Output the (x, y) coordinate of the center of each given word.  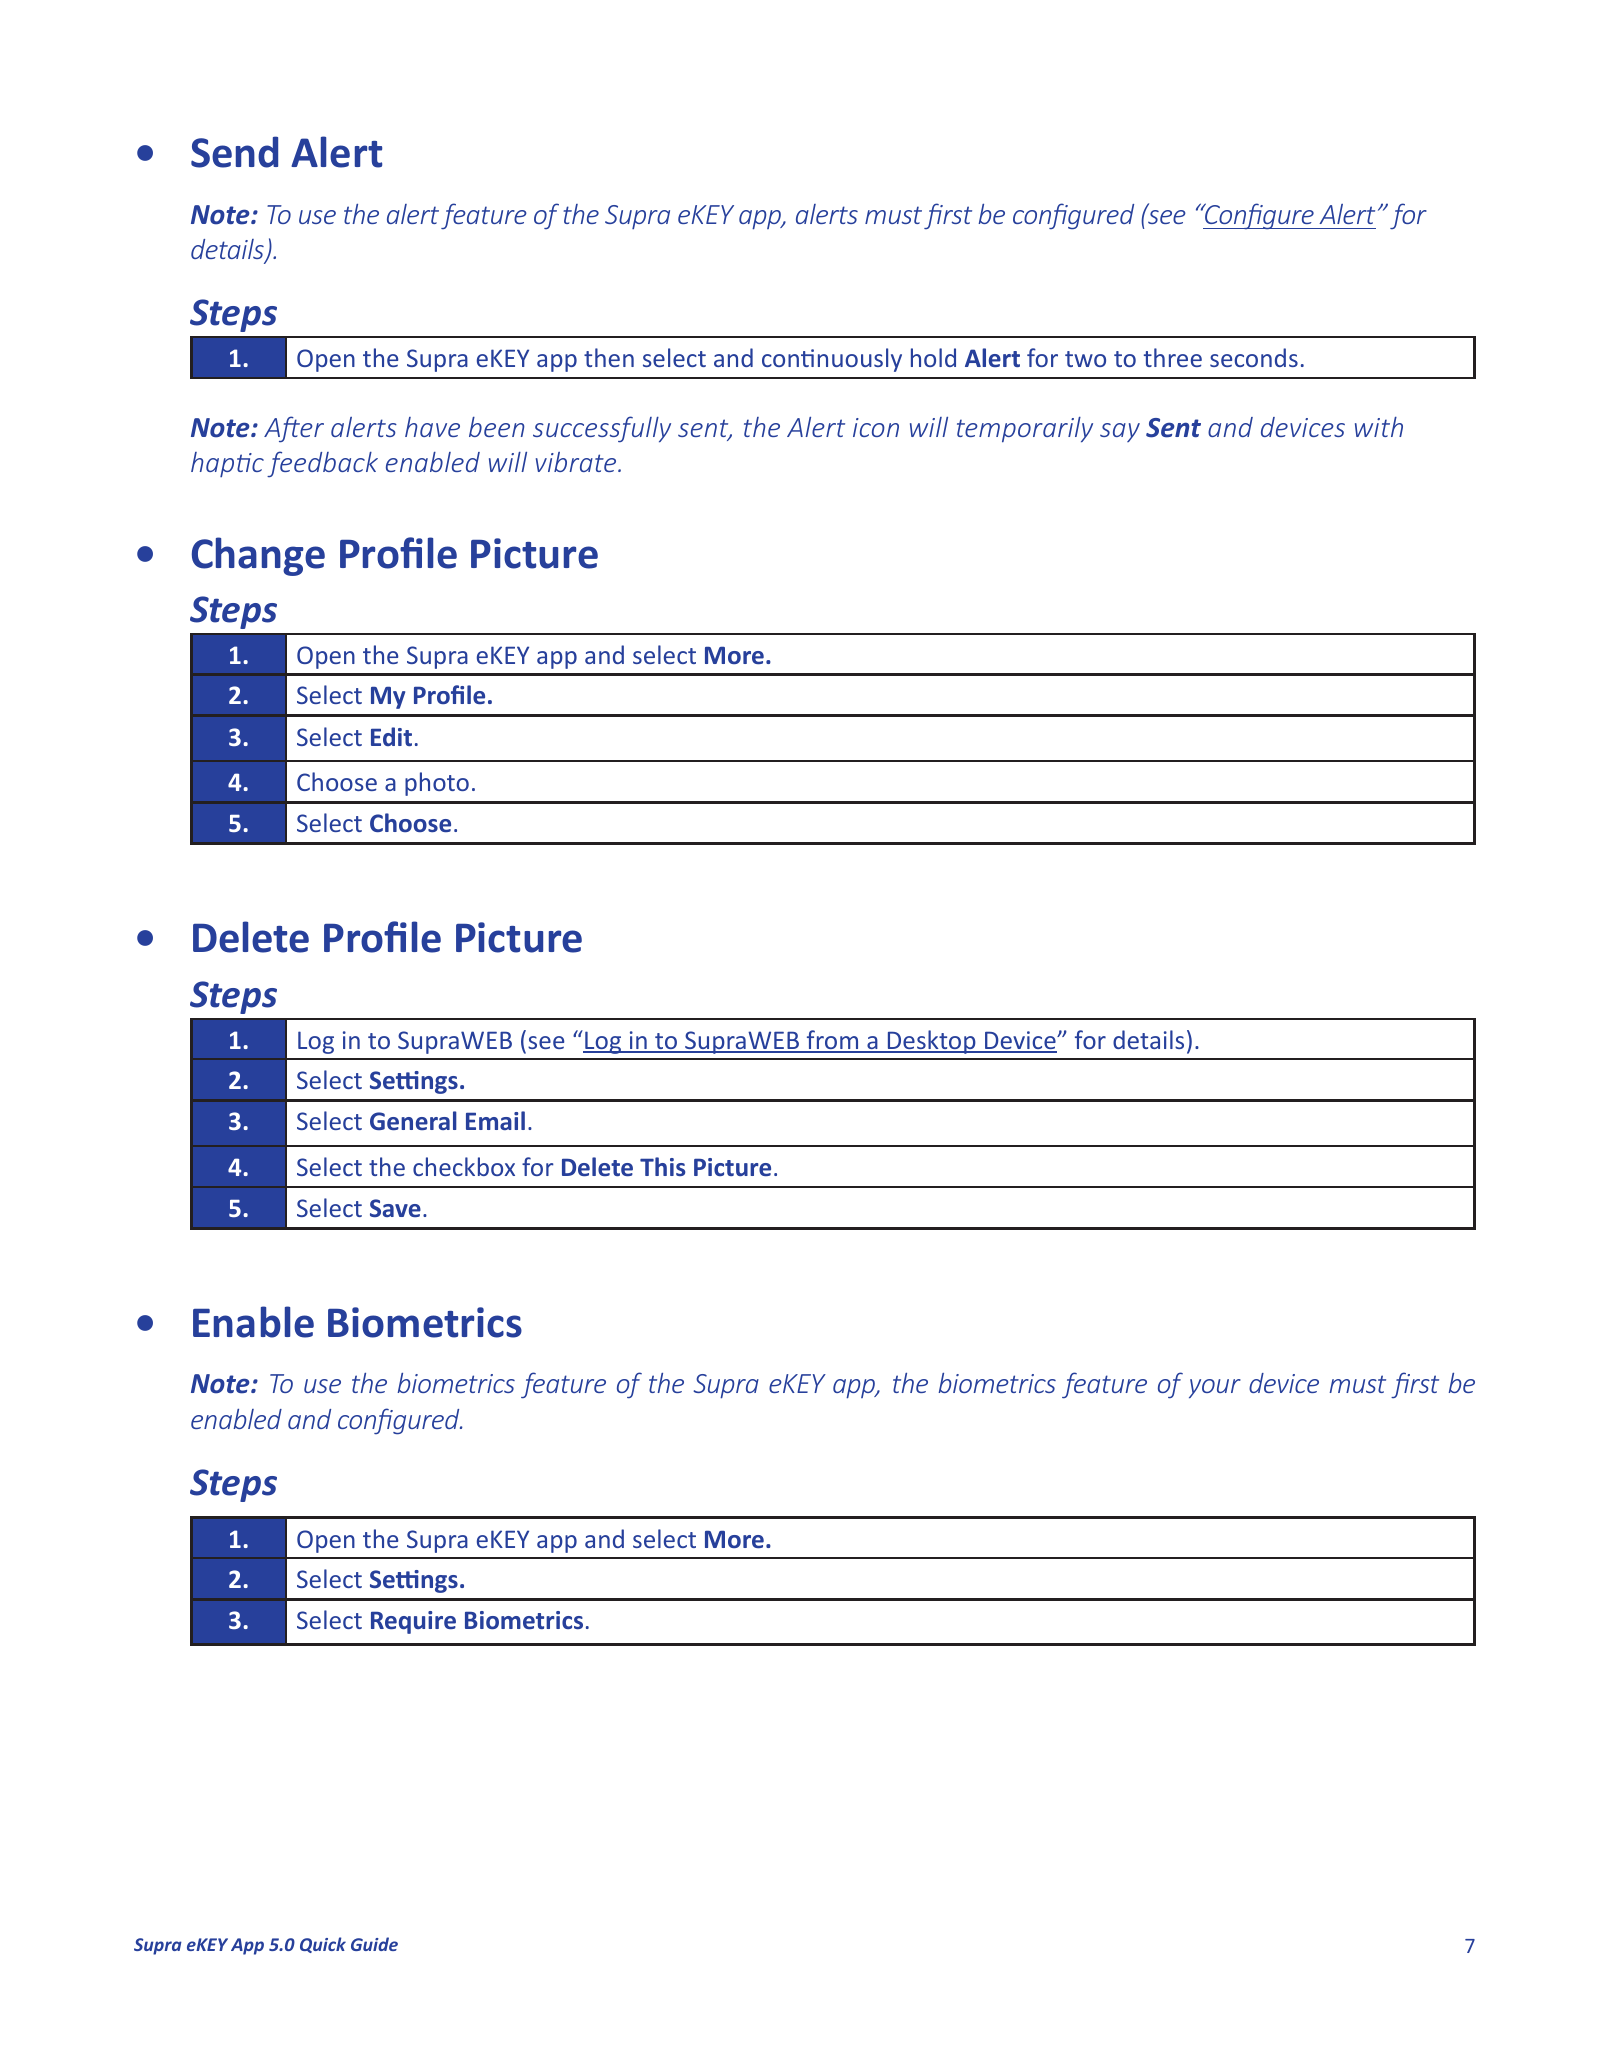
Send (234, 152)
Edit (391, 736)
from (833, 1041)
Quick (323, 1945)
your (1215, 1389)
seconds (1254, 357)
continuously (832, 360)
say (1120, 432)
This (662, 1166)
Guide (374, 1944)
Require (413, 1622)
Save (395, 1208)
